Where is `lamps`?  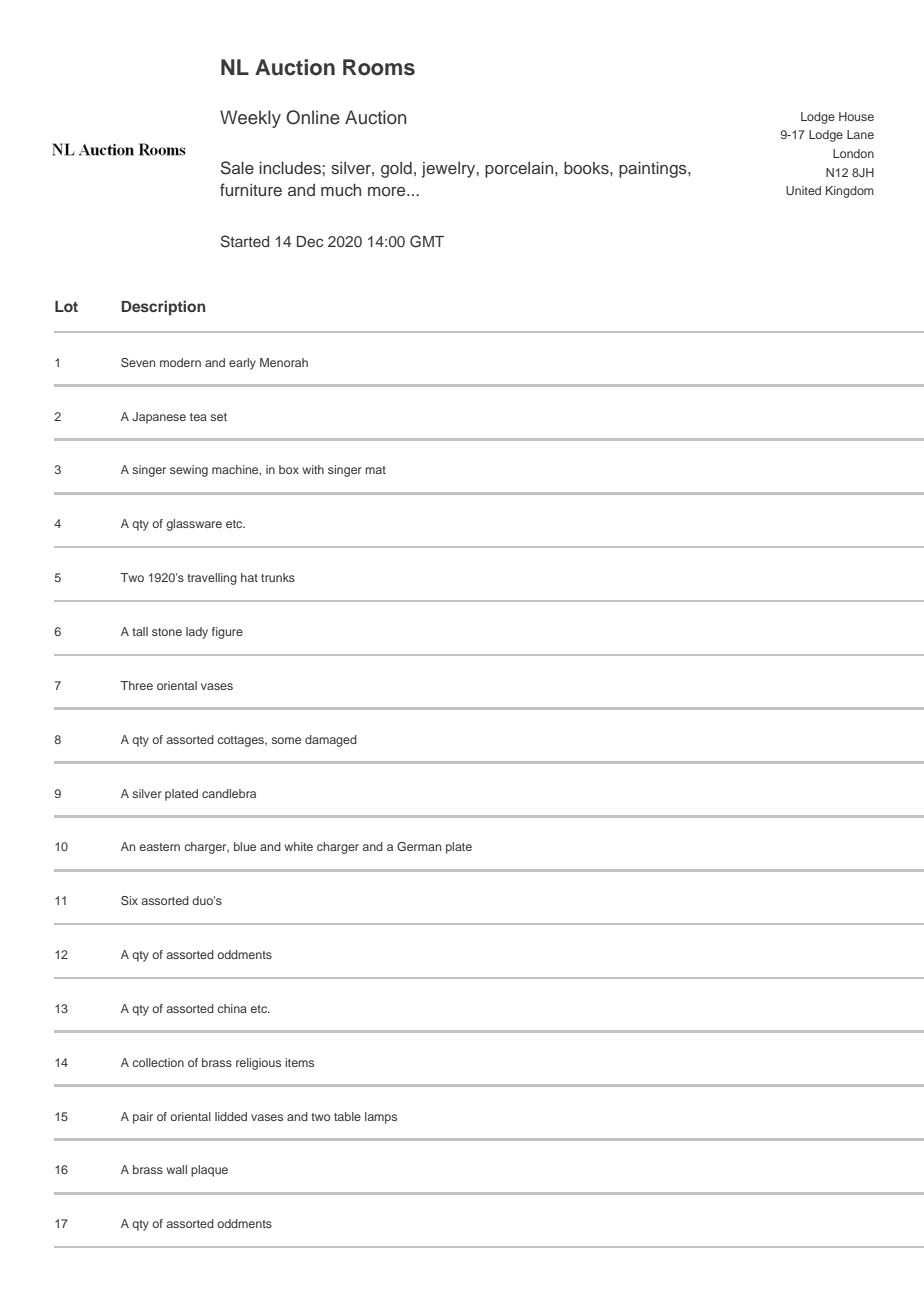 lamps is located at coordinates (381, 1118).
